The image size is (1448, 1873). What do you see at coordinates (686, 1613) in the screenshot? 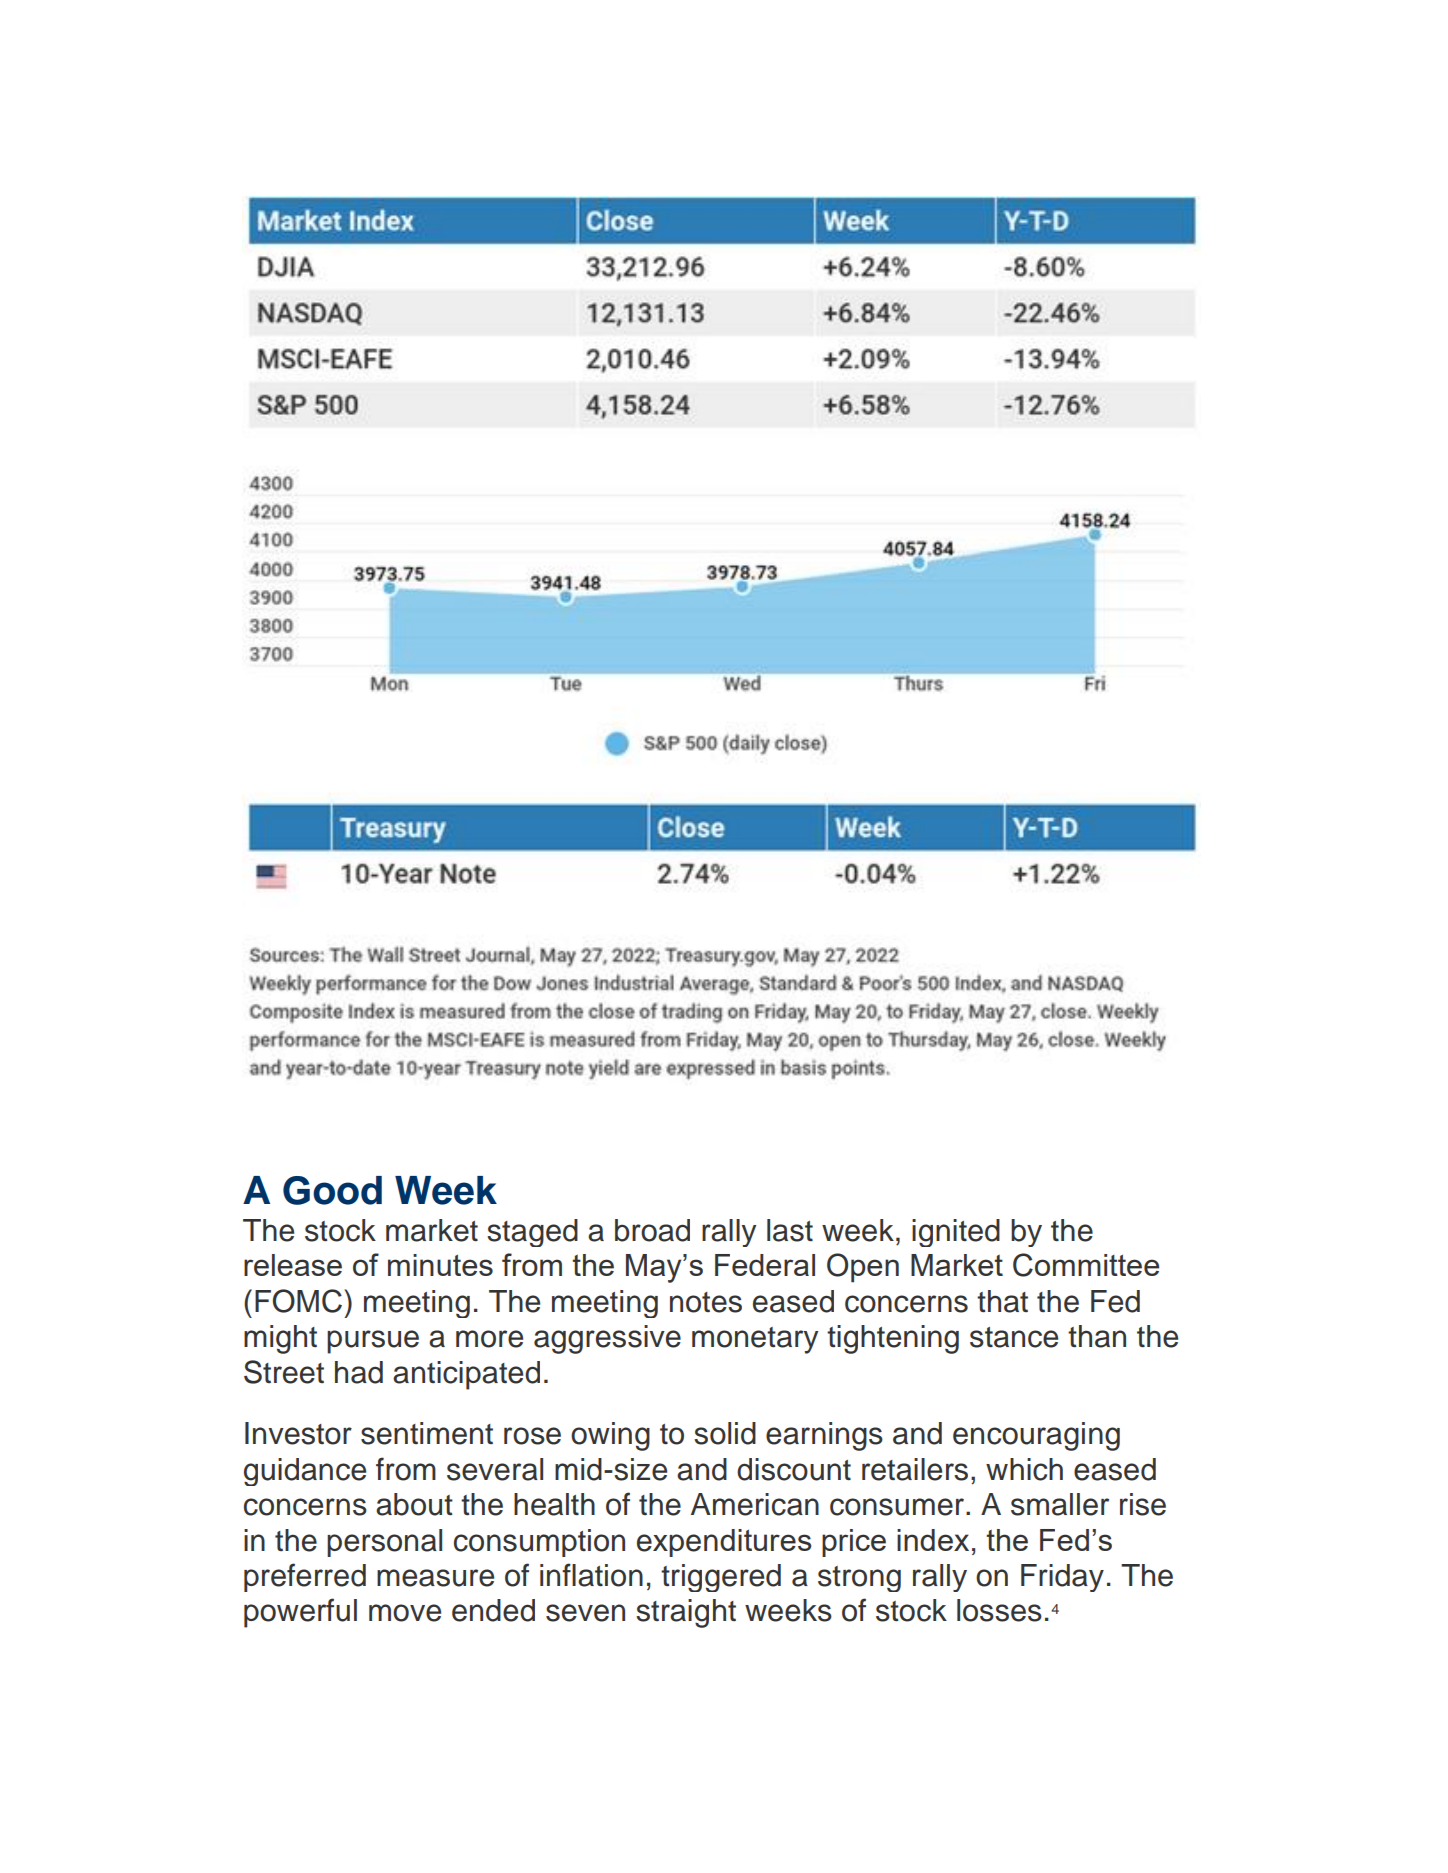
I see `straight` at bounding box center [686, 1613].
